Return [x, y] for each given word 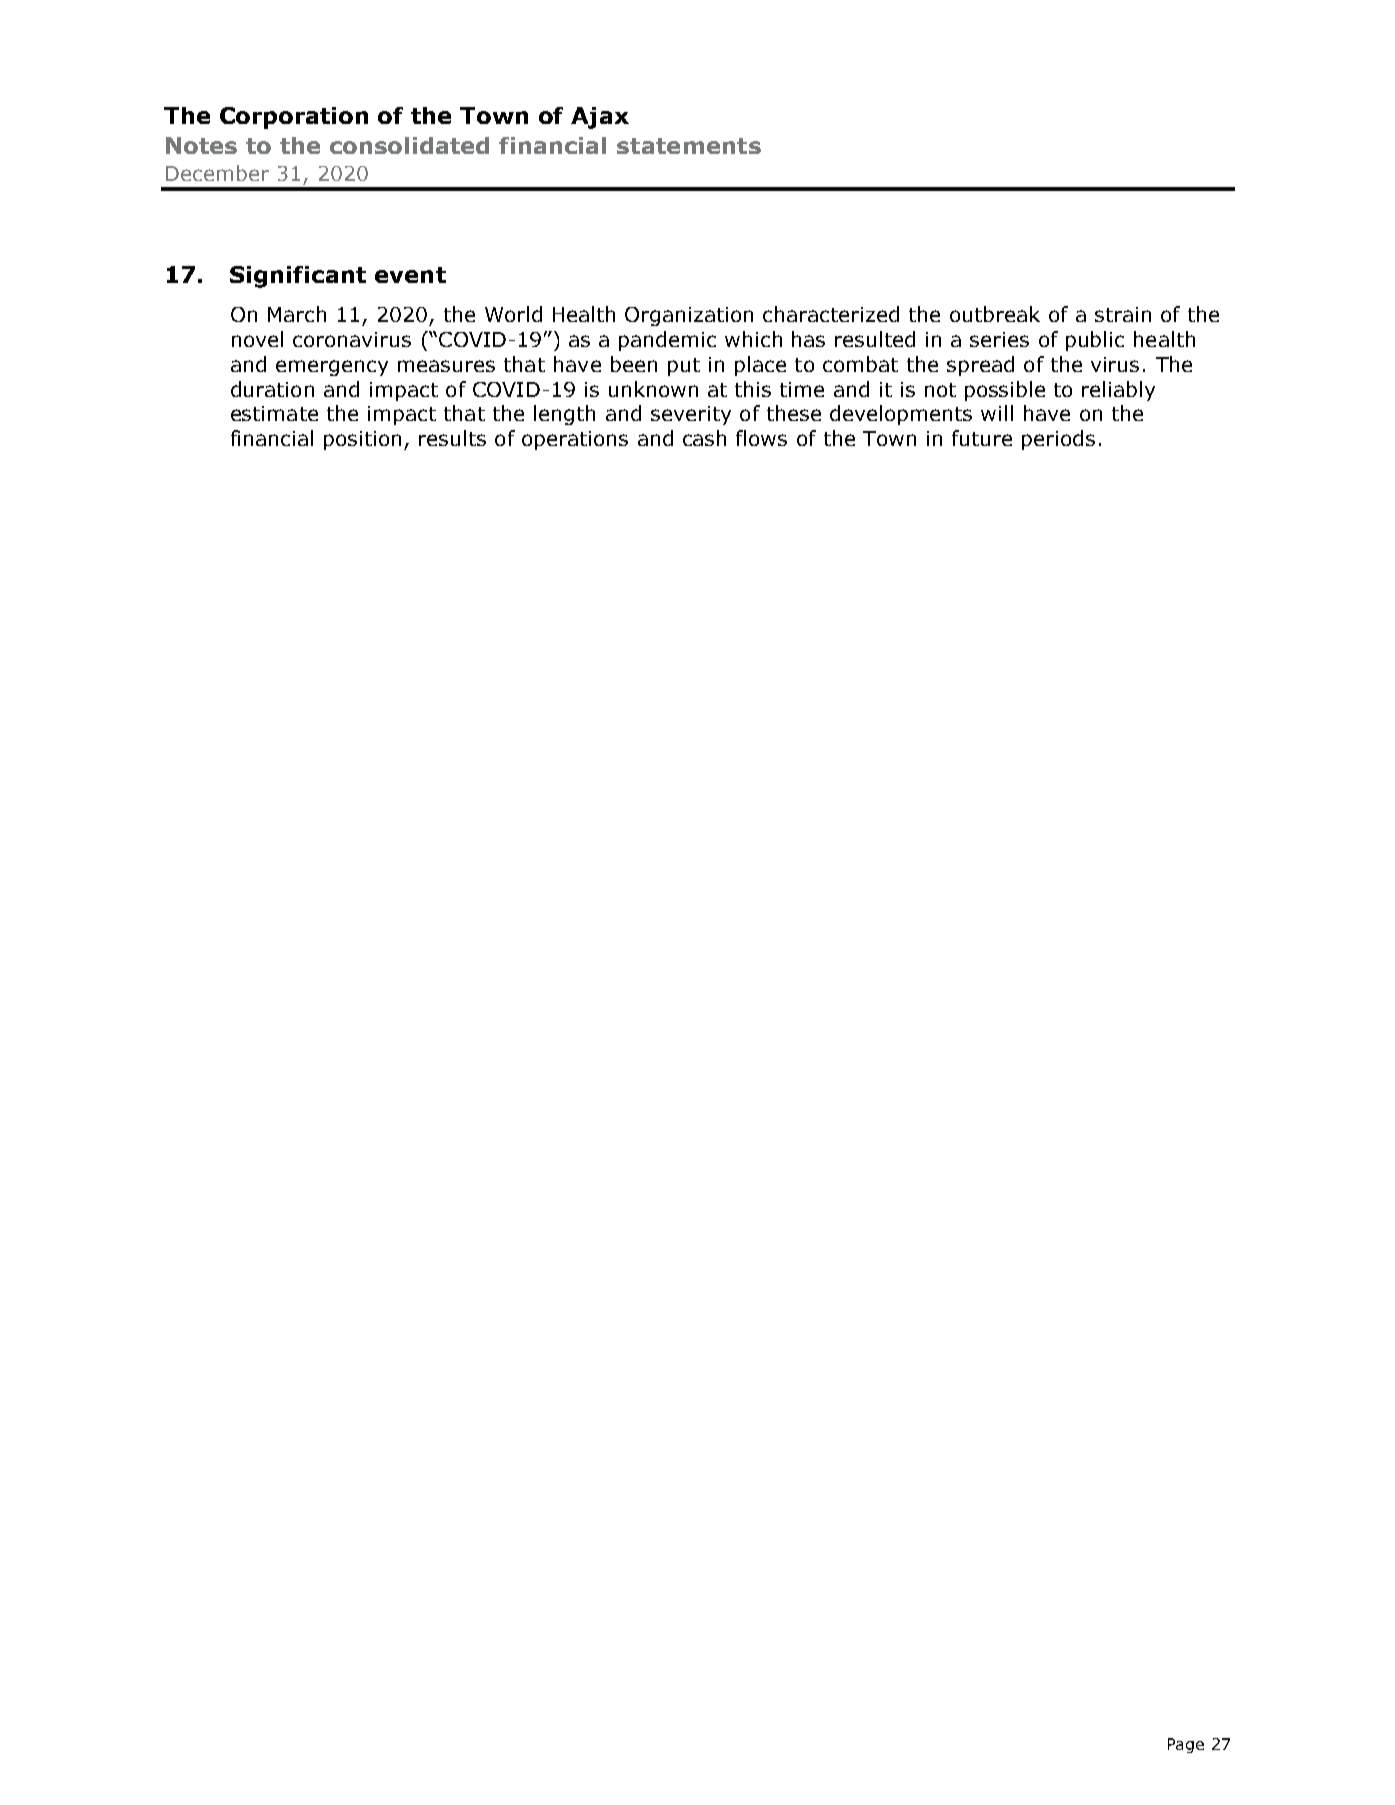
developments [901, 415]
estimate [274, 413]
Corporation [294, 118]
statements [689, 146]
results [452, 438]
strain [1123, 314]
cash [704, 438]
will [997, 413]
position [362, 440]
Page [1186, 1745]
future [982, 438]
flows [761, 438]
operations [575, 440]
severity [691, 415]
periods [1058, 440]
